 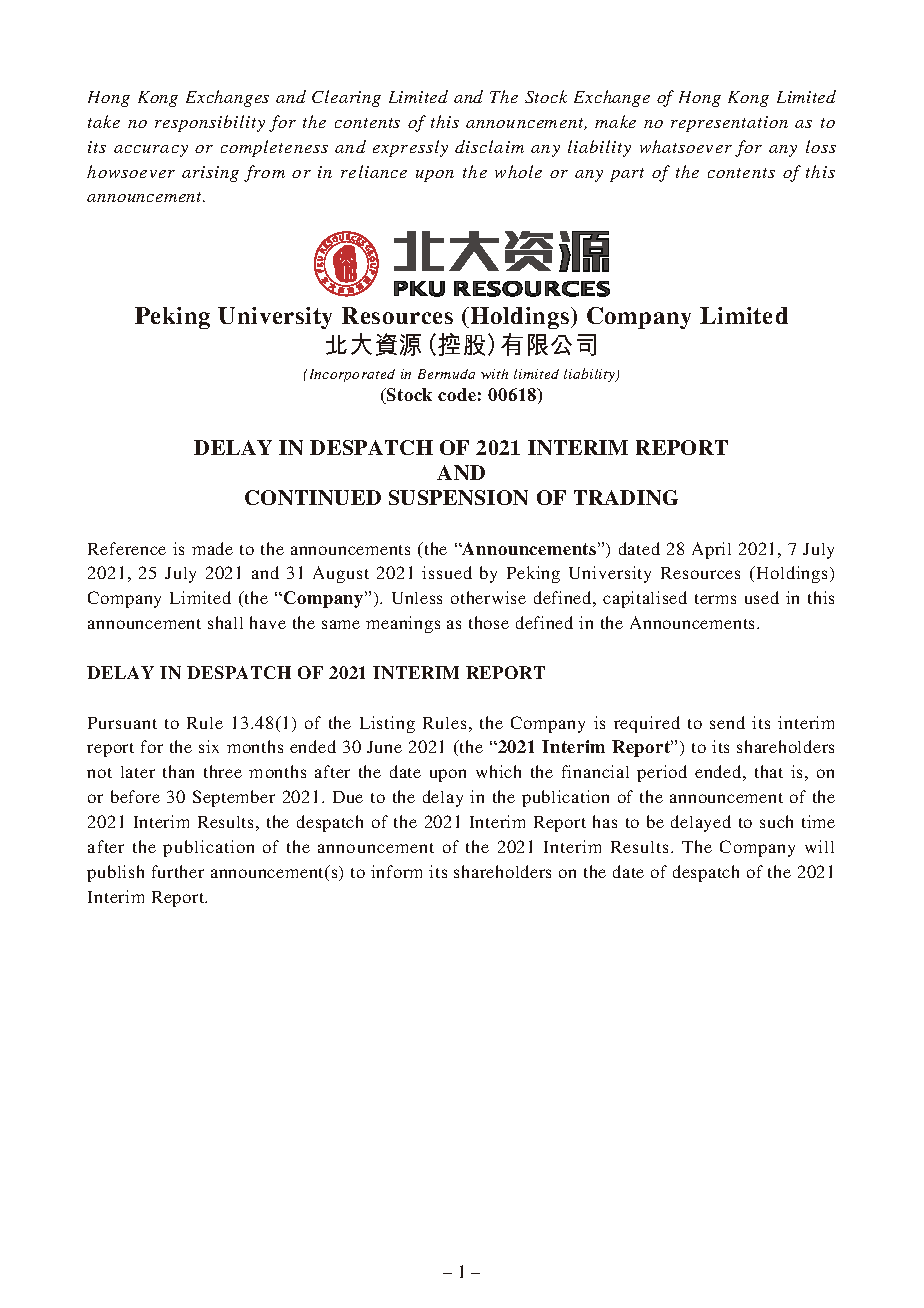 What do you see at coordinates (446, 374) in the screenshot?
I see `Bermuda` at bounding box center [446, 374].
